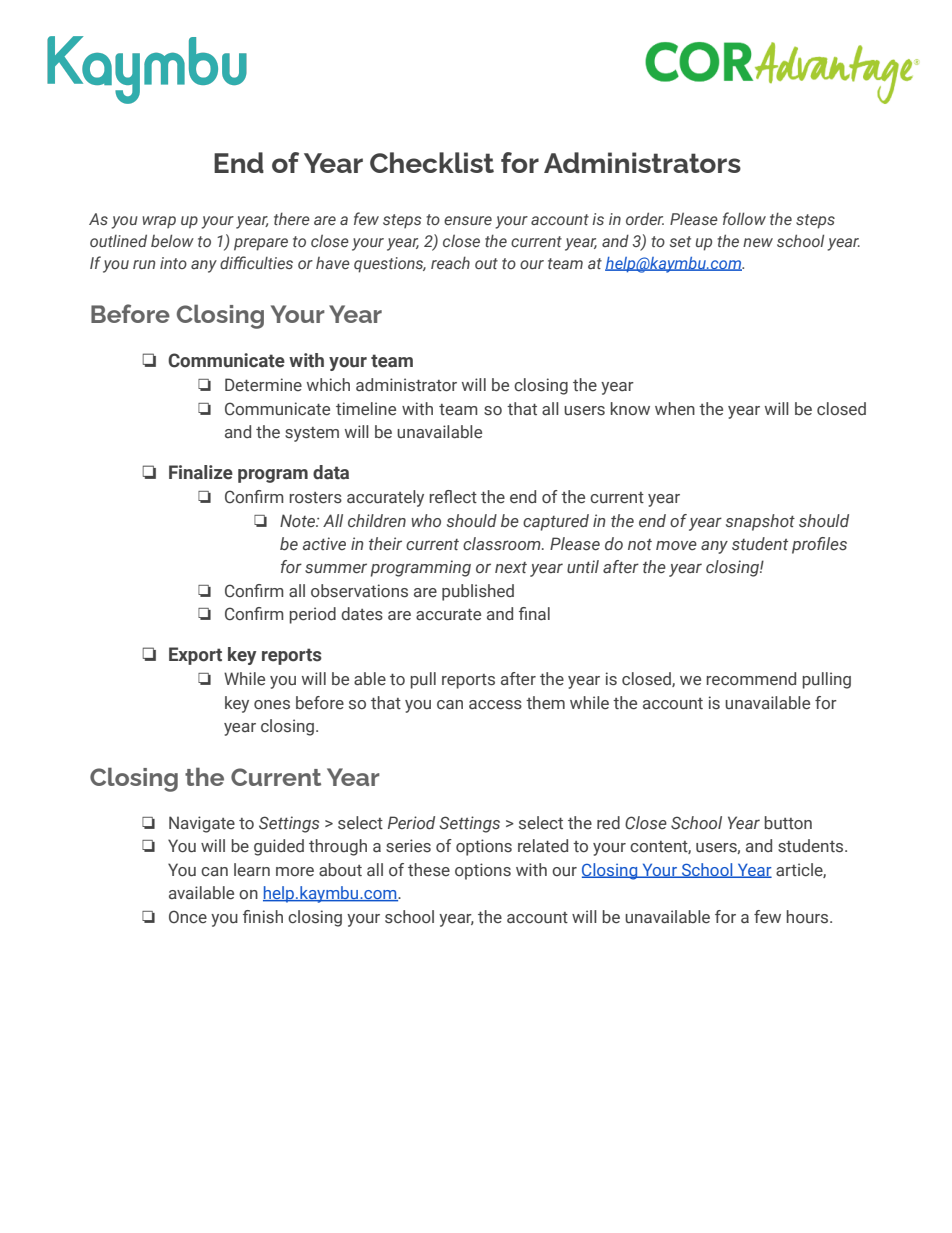  What do you see at coordinates (272, 705) in the screenshot?
I see `ones` at bounding box center [272, 705].
